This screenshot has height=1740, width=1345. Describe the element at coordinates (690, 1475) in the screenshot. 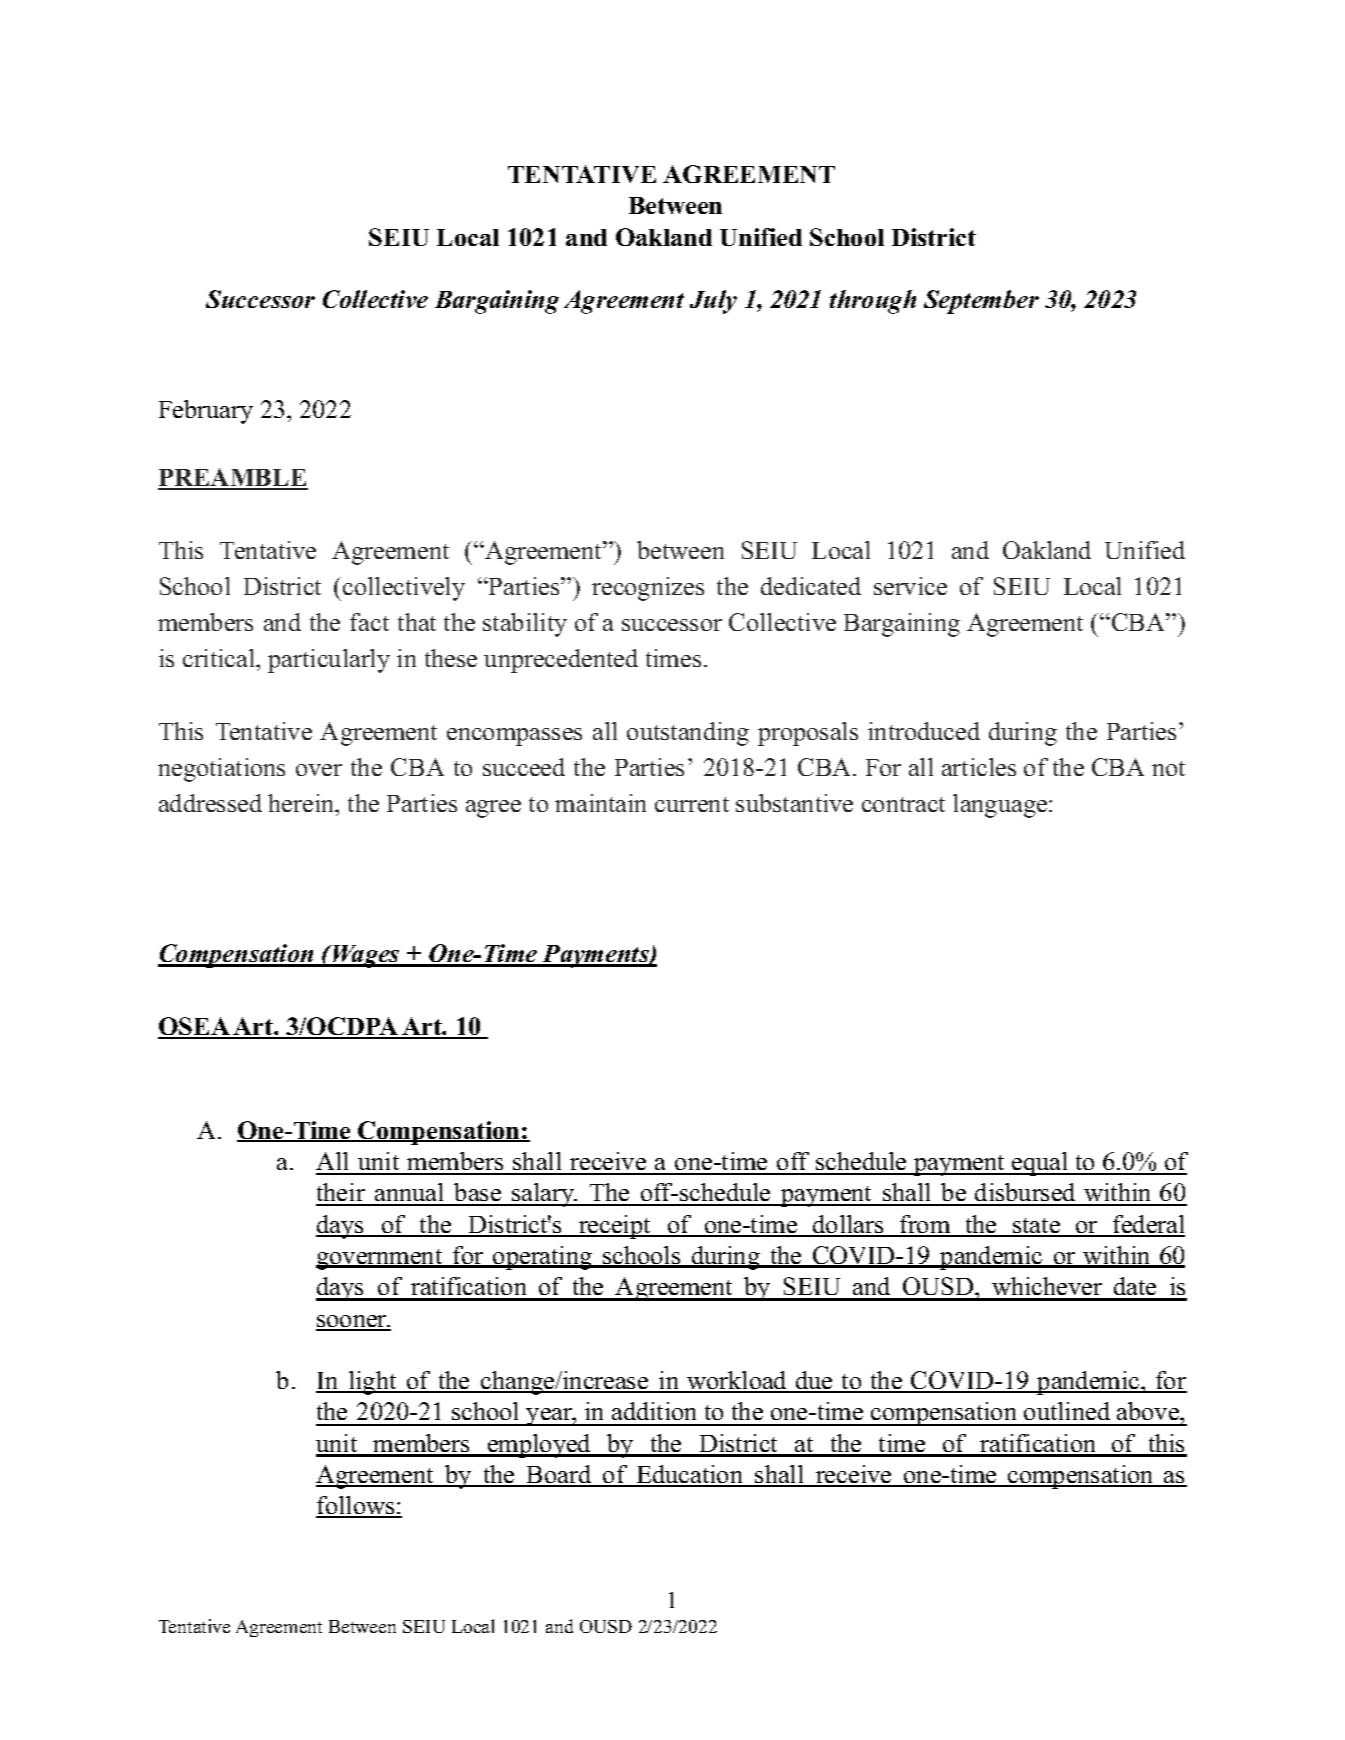

I see `Education` at that location.
